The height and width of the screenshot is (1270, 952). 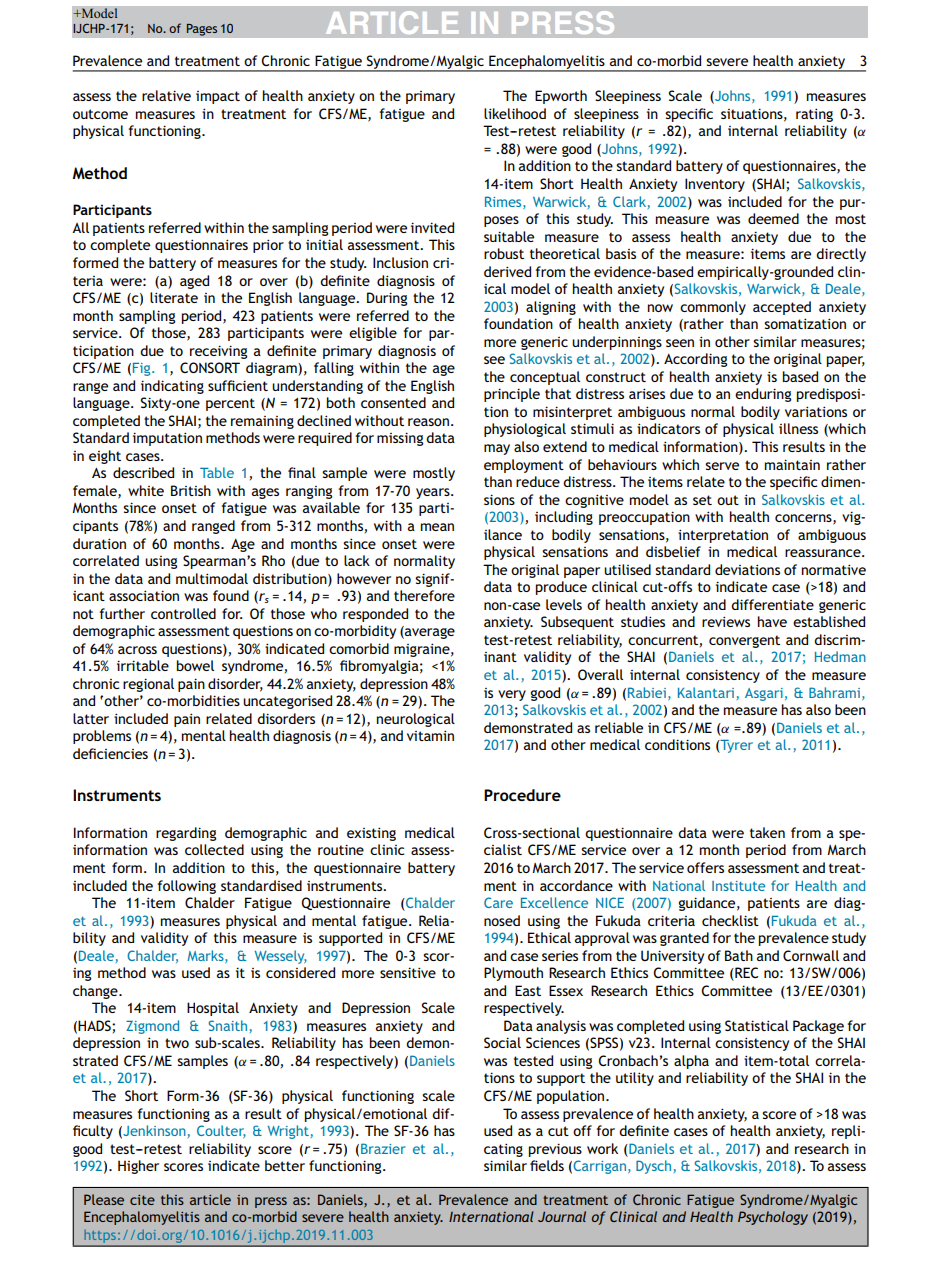 I want to click on likelihood, so click(x=515, y=113).
